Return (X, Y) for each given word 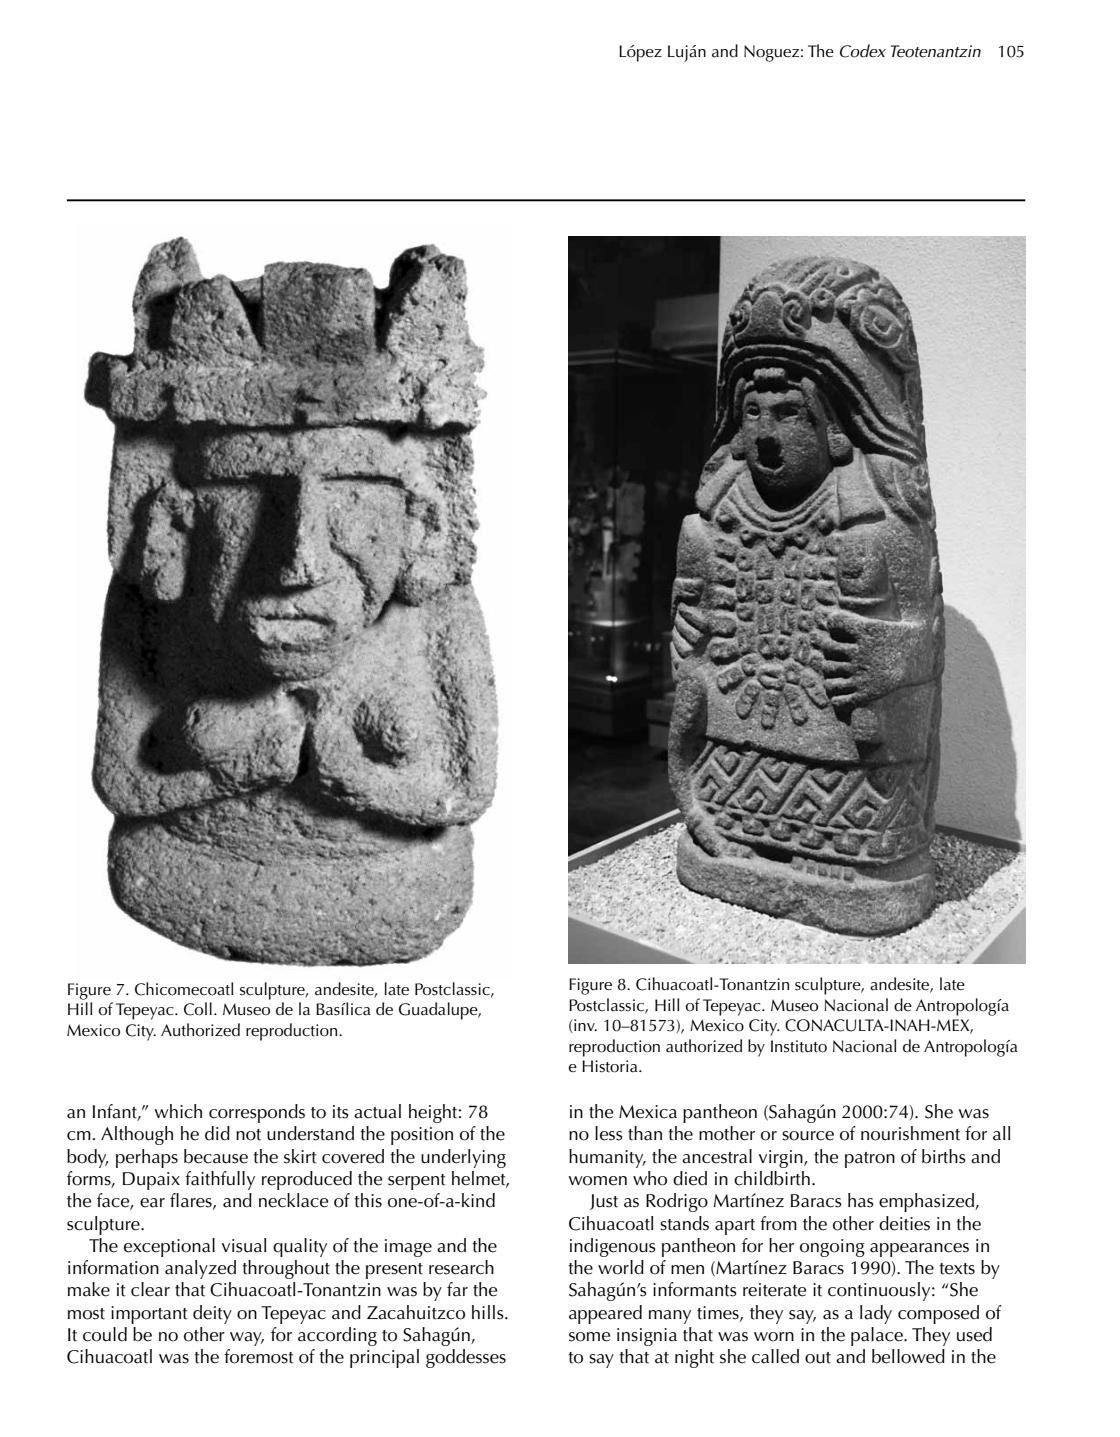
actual (377, 1111)
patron (870, 1160)
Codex (863, 51)
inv (585, 1025)
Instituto (799, 1046)
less (609, 1133)
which (178, 1111)
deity (212, 1314)
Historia (611, 1066)
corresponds (257, 1113)
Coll (198, 1009)
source (808, 1136)
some (589, 1337)
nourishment (910, 1133)
